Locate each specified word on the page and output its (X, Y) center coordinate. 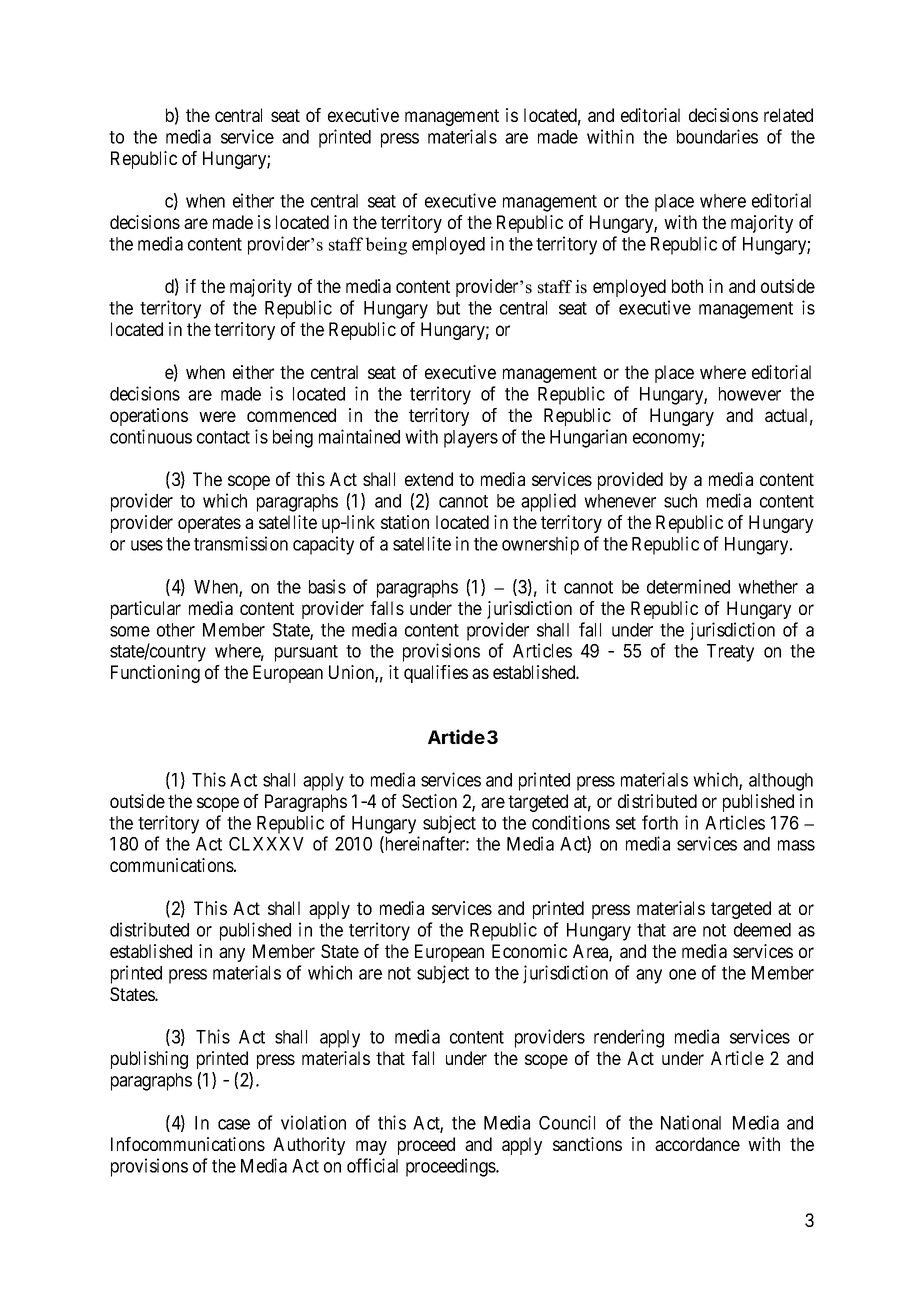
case (234, 1124)
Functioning (155, 674)
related (788, 115)
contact (223, 437)
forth (660, 822)
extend (429, 479)
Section (429, 801)
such (680, 501)
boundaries (717, 136)
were (217, 416)
